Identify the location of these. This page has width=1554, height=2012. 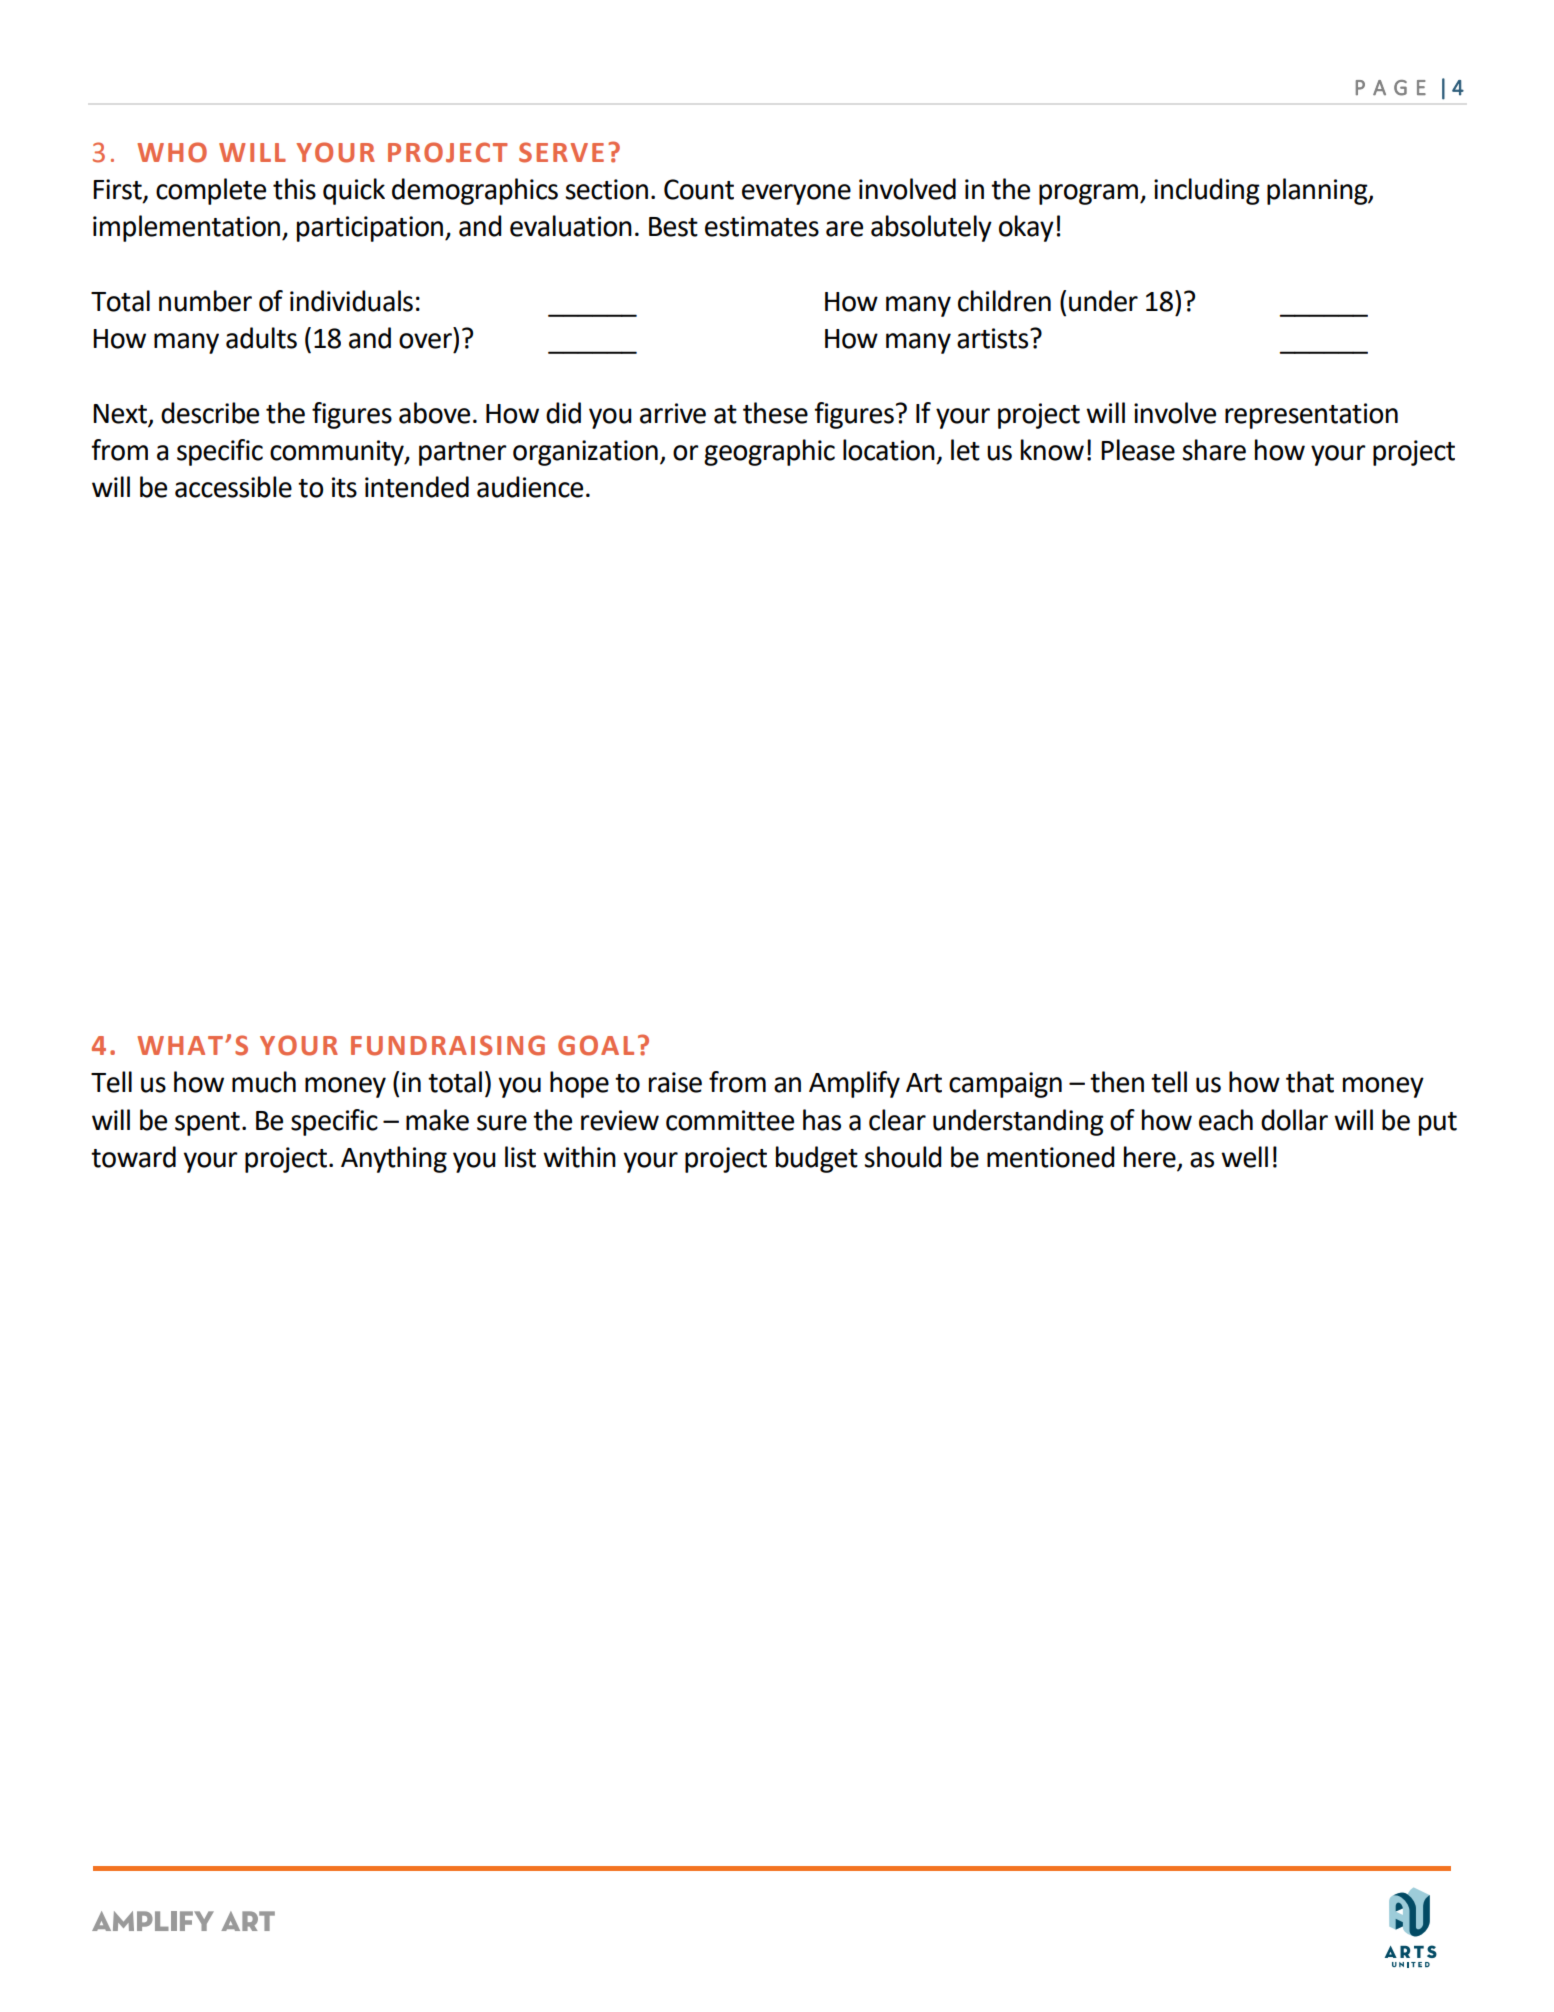
(775, 413).
